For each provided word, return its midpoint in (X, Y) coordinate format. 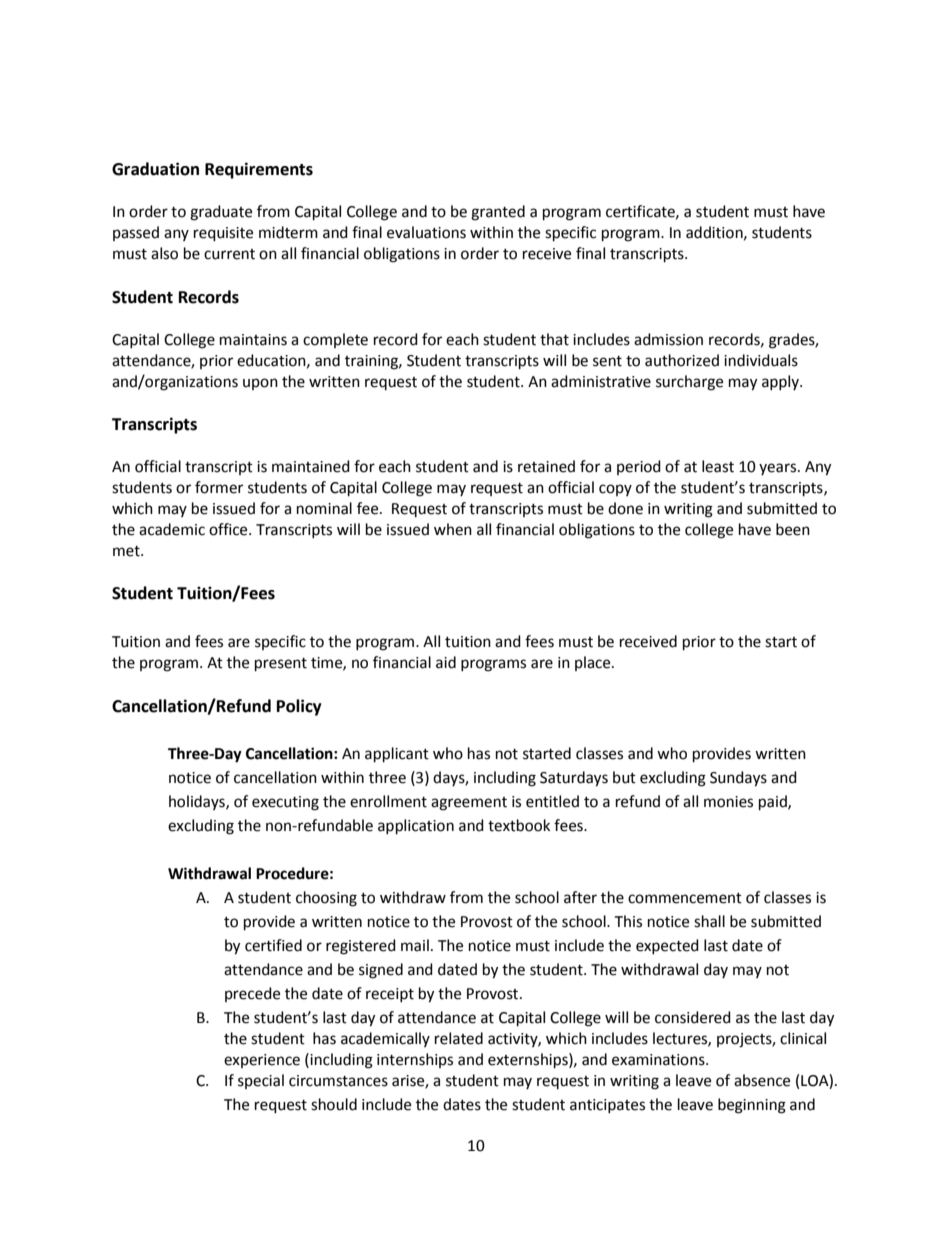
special (261, 1081)
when (453, 529)
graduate (221, 213)
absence (762, 1080)
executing (285, 803)
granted (498, 213)
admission (668, 339)
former (219, 487)
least (718, 466)
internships (415, 1060)
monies (728, 802)
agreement (469, 804)
